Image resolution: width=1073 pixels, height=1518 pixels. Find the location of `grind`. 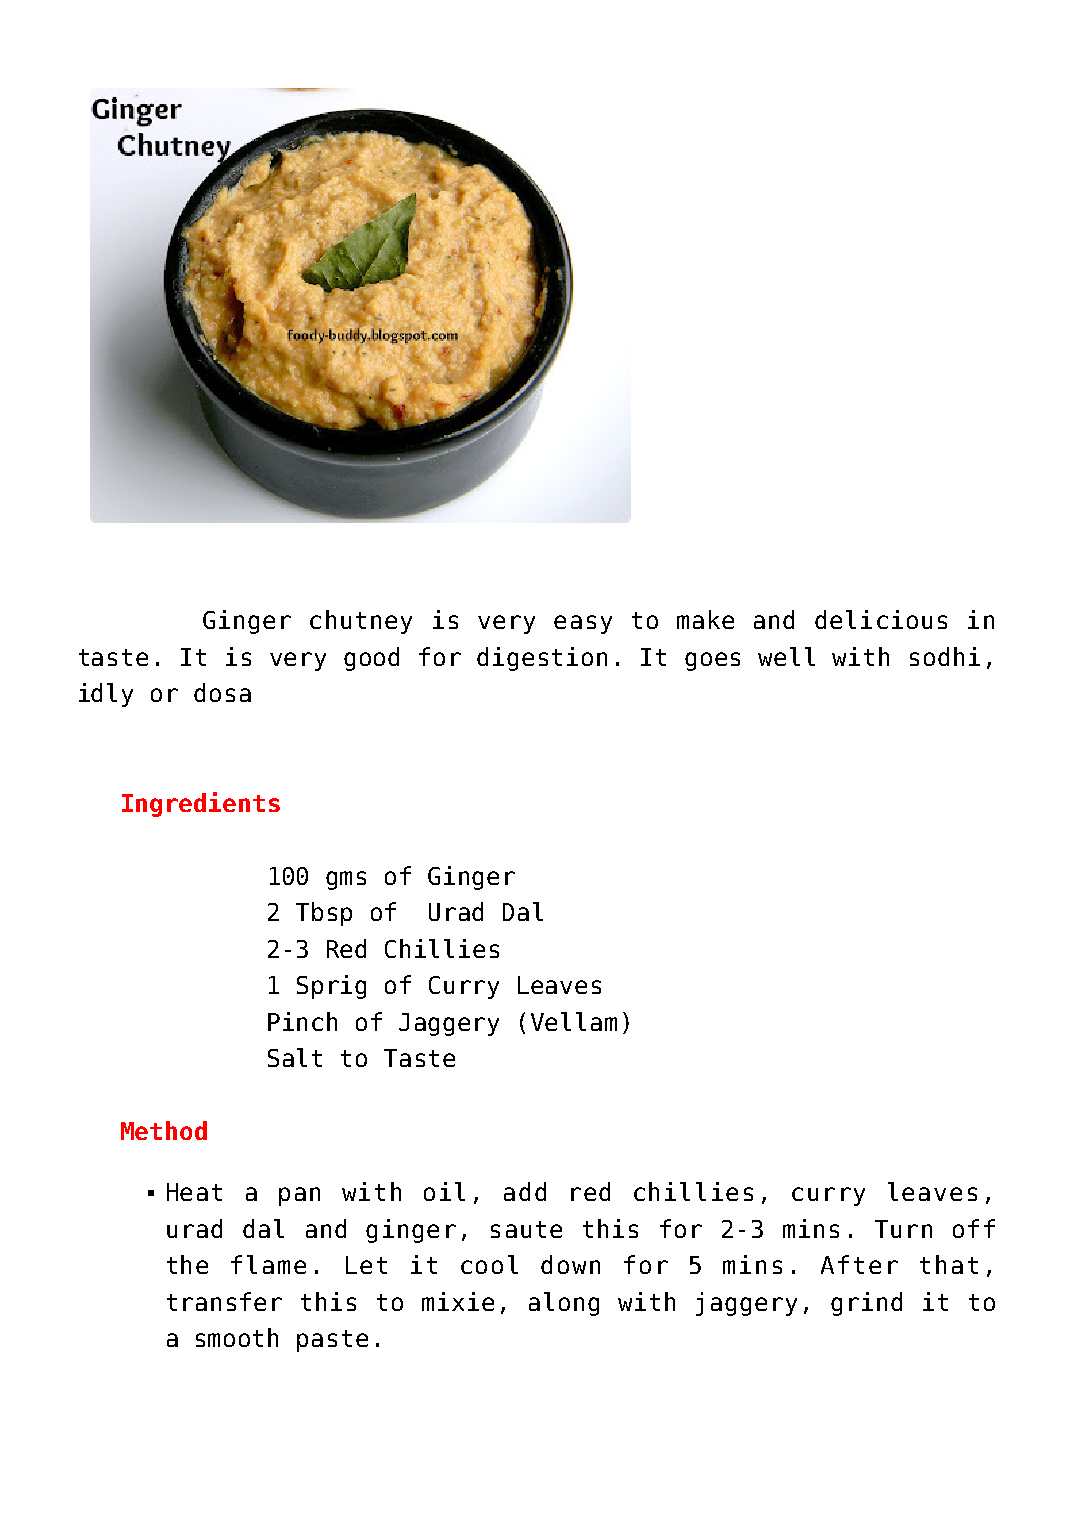

grind is located at coordinates (866, 1304).
